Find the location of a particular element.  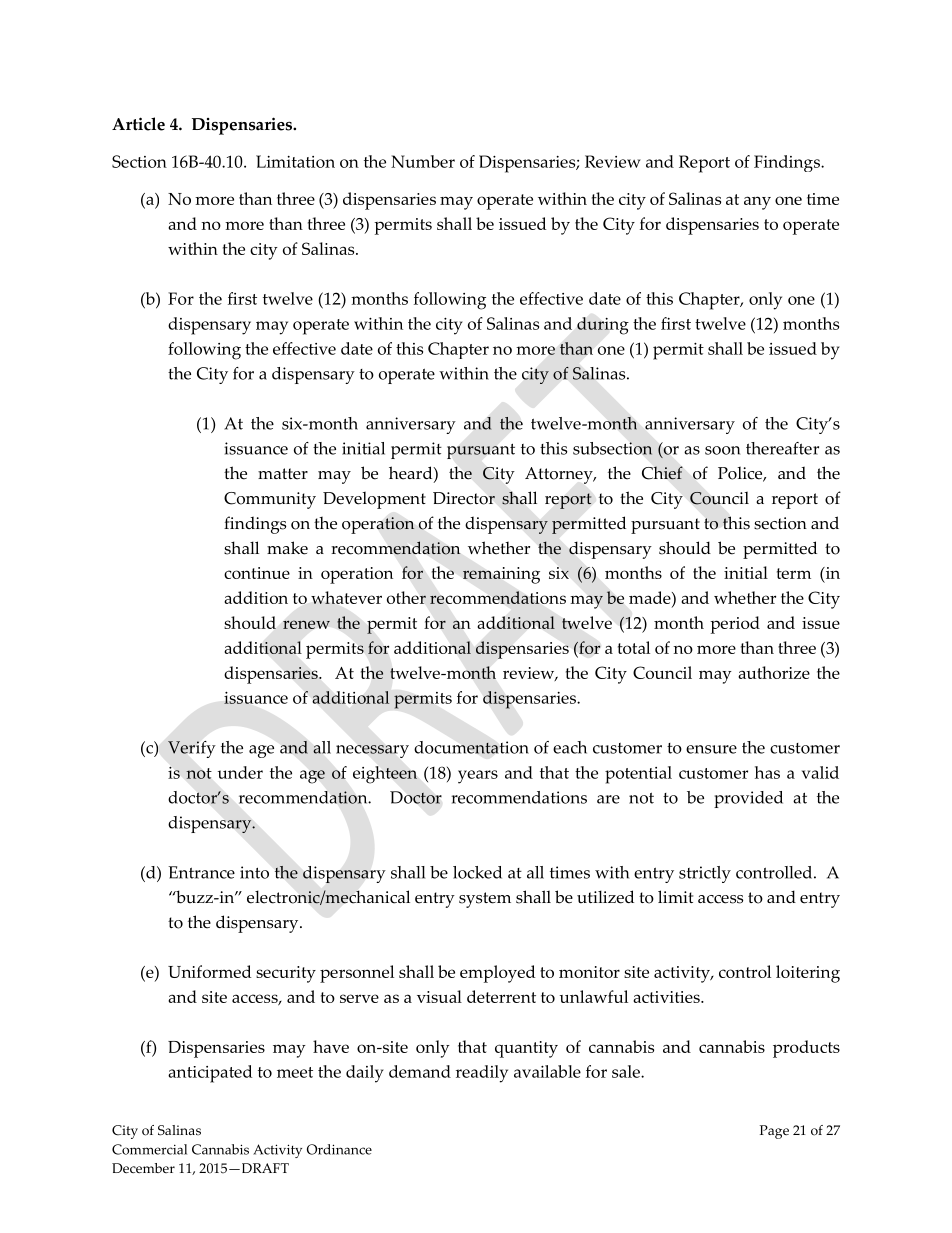

Number is located at coordinates (423, 161).
